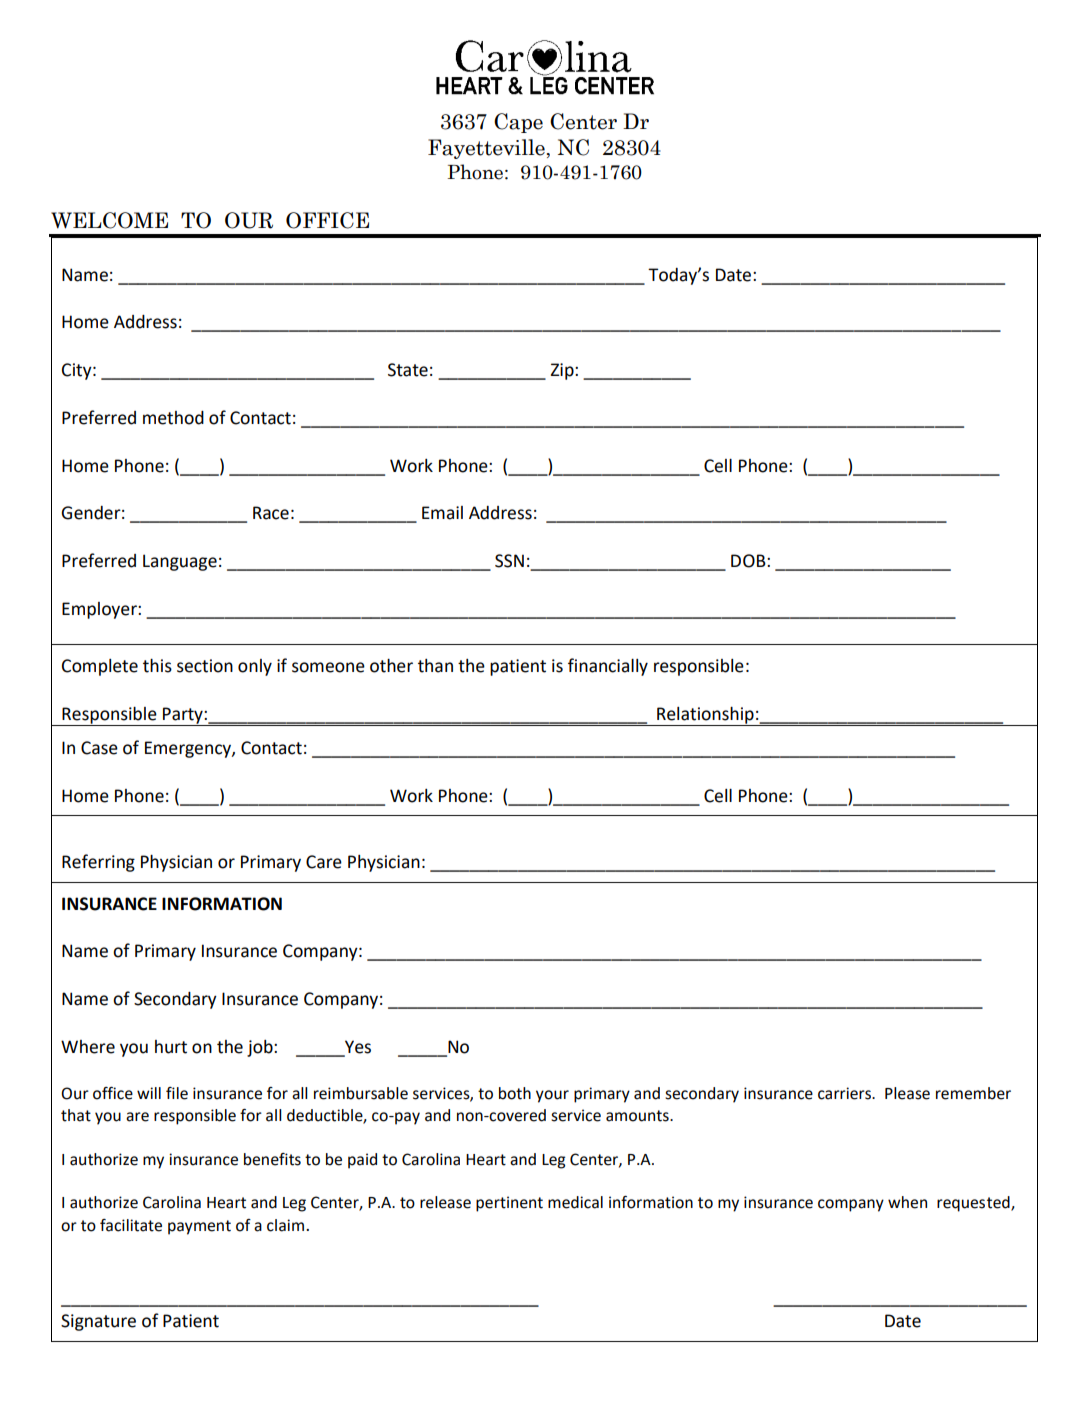  What do you see at coordinates (515, 1093) in the screenshot?
I see `both` at bounding box center [515, 1093].
